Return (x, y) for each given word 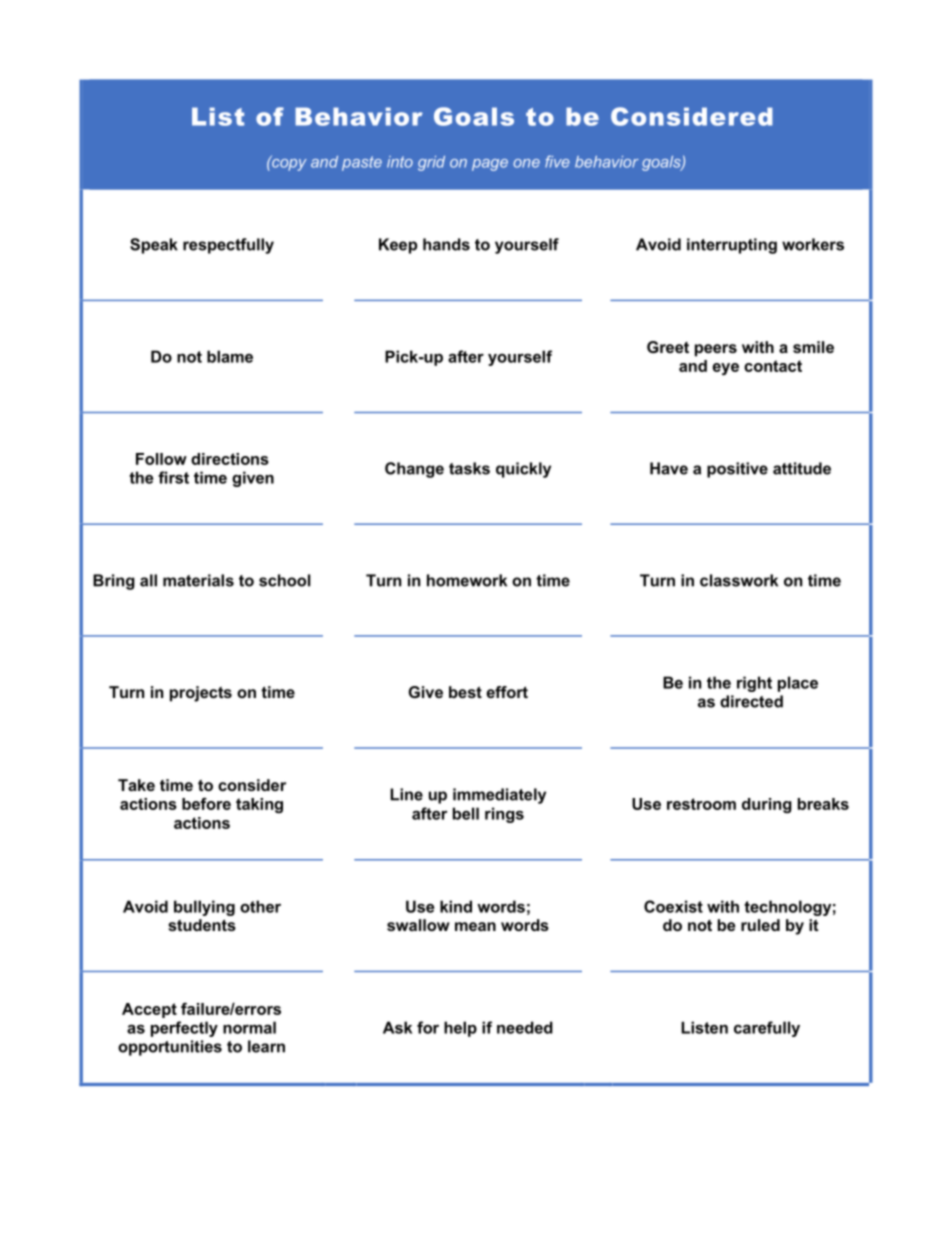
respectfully (228, 246)
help (460, 1029)
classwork (739, 580)
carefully (767, 1029)
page (490, 165)
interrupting (732, 246)
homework (467, 580)
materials (198, 580)
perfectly (184, 1029)
